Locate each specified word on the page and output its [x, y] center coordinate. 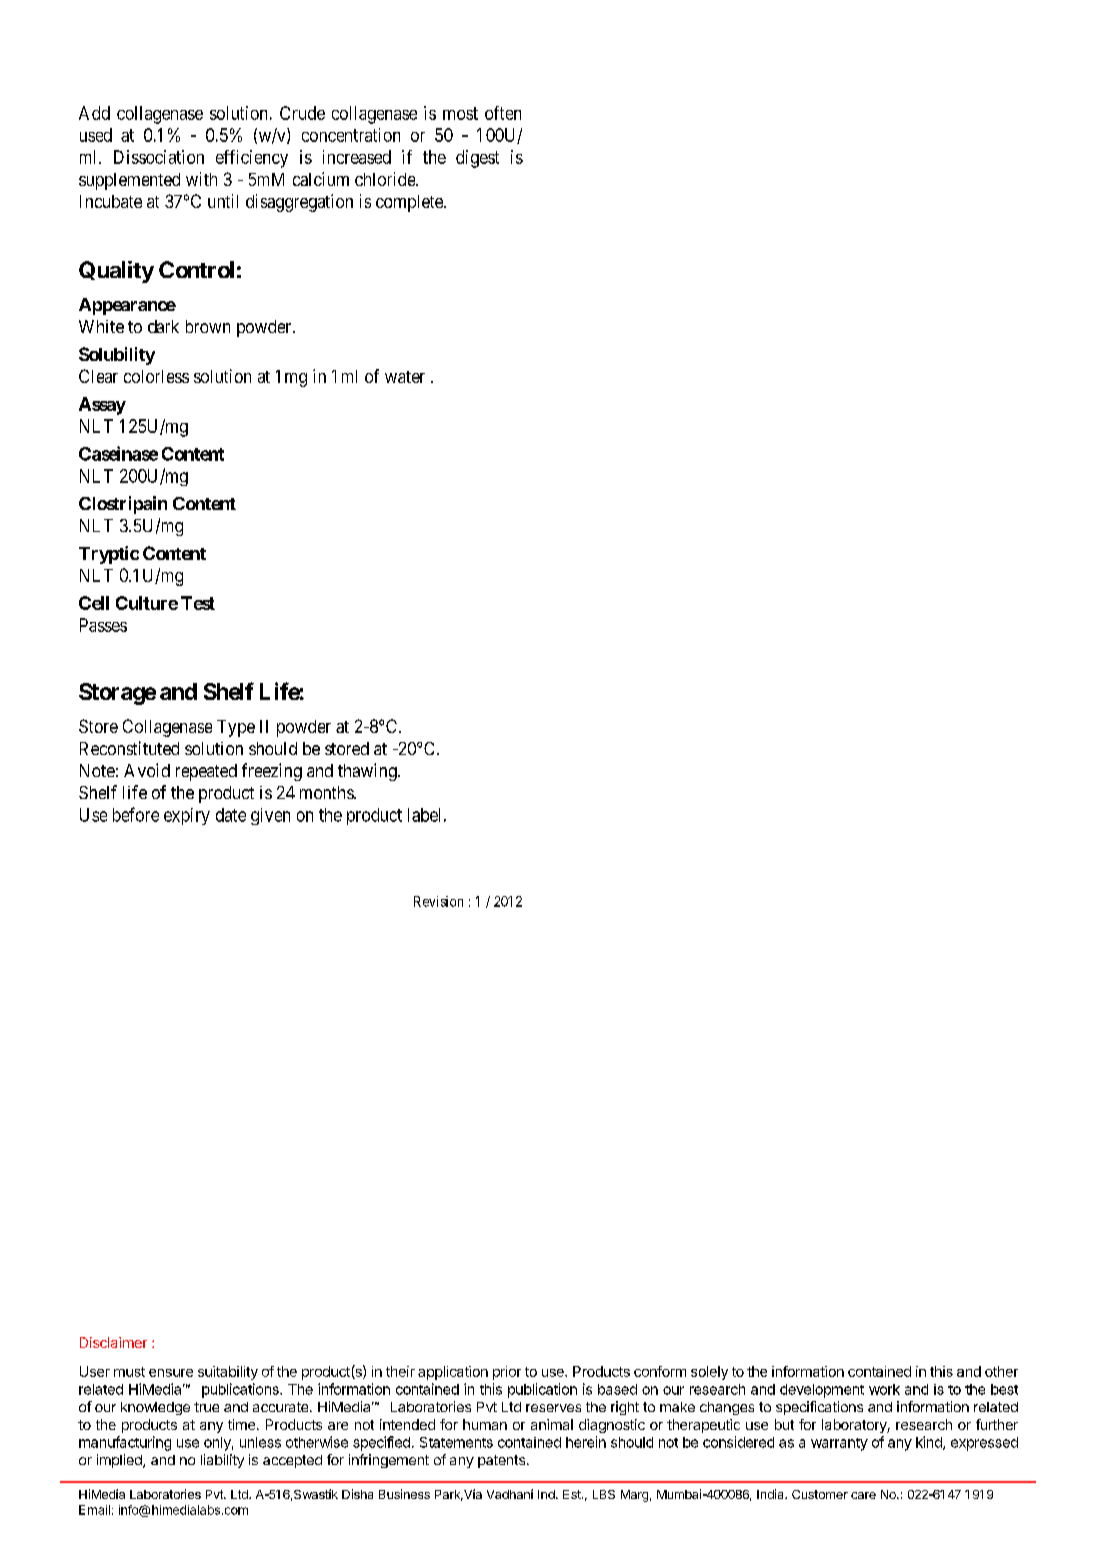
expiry [187, 816]
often [503, 113]
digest [477, 159]
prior [507, 1373]
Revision [438, 901]
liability [222, 1461]
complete [410, 203]
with [201, 179]
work [884, 1389]
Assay [102, 406]
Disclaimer [113, 1342]
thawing [368, 772]
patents [501, 1461]
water [405, 377]
